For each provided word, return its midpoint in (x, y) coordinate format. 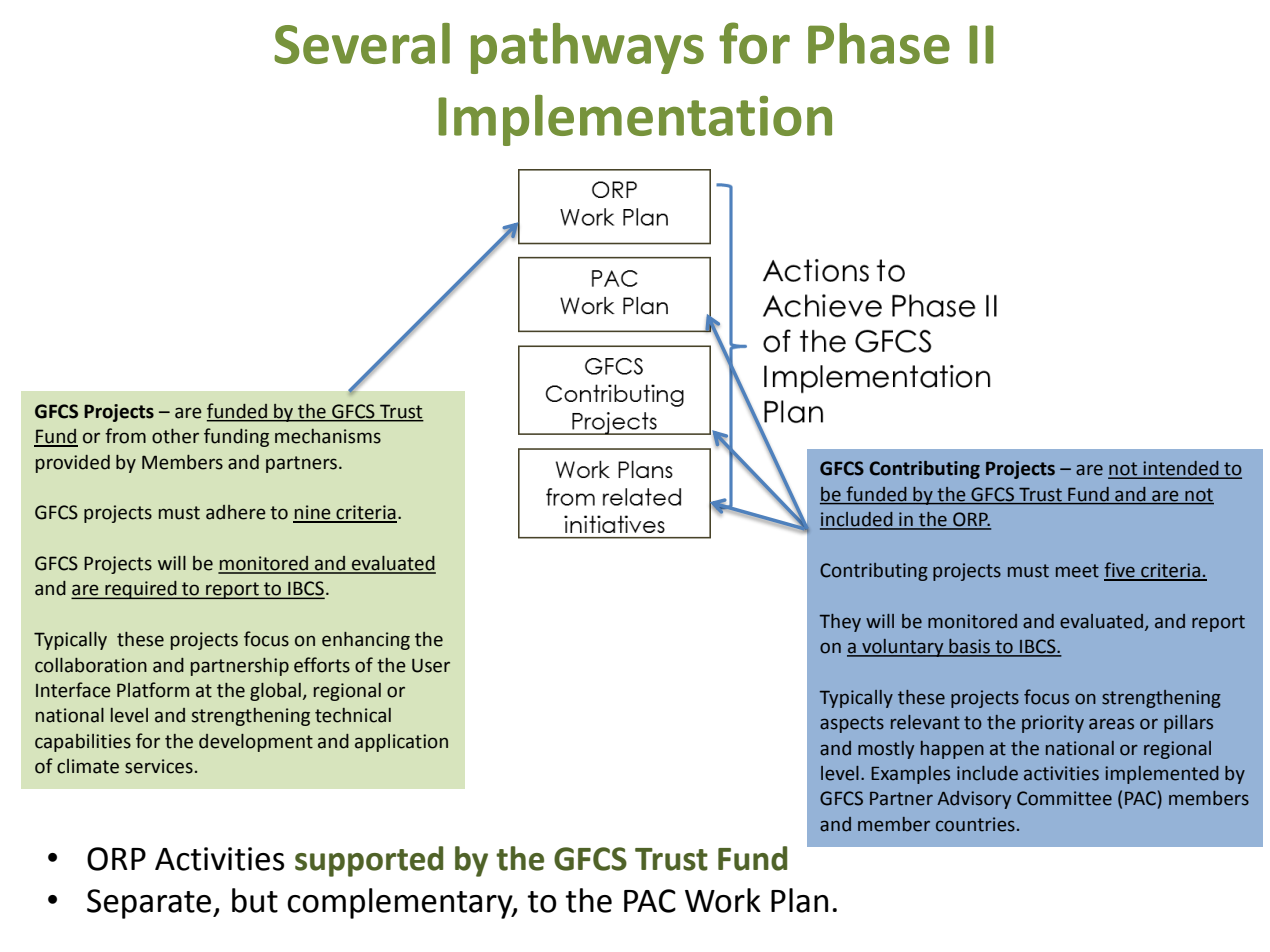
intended (1181, 469)
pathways (587, 48)
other (175, 436)
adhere (236, 512)
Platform (153, 690)
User (431, 666)
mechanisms (328, 436)
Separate (149, 904)
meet (1077, 571)
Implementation (635, 120)
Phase (879, 43)
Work (723, 900)
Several (362, 43)
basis (969, 647)
